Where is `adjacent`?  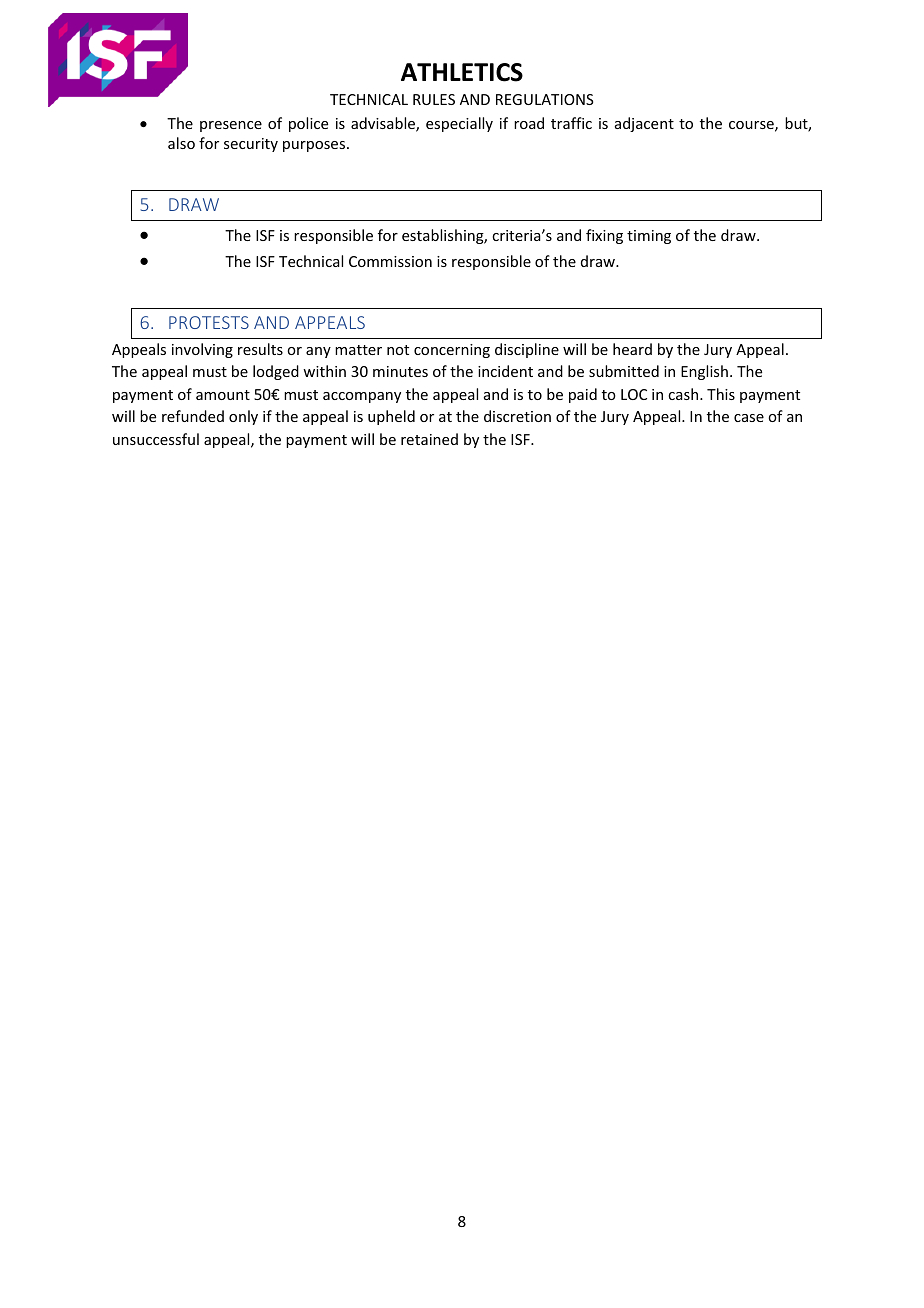
adjacent is located at coordinates (644, 124).
